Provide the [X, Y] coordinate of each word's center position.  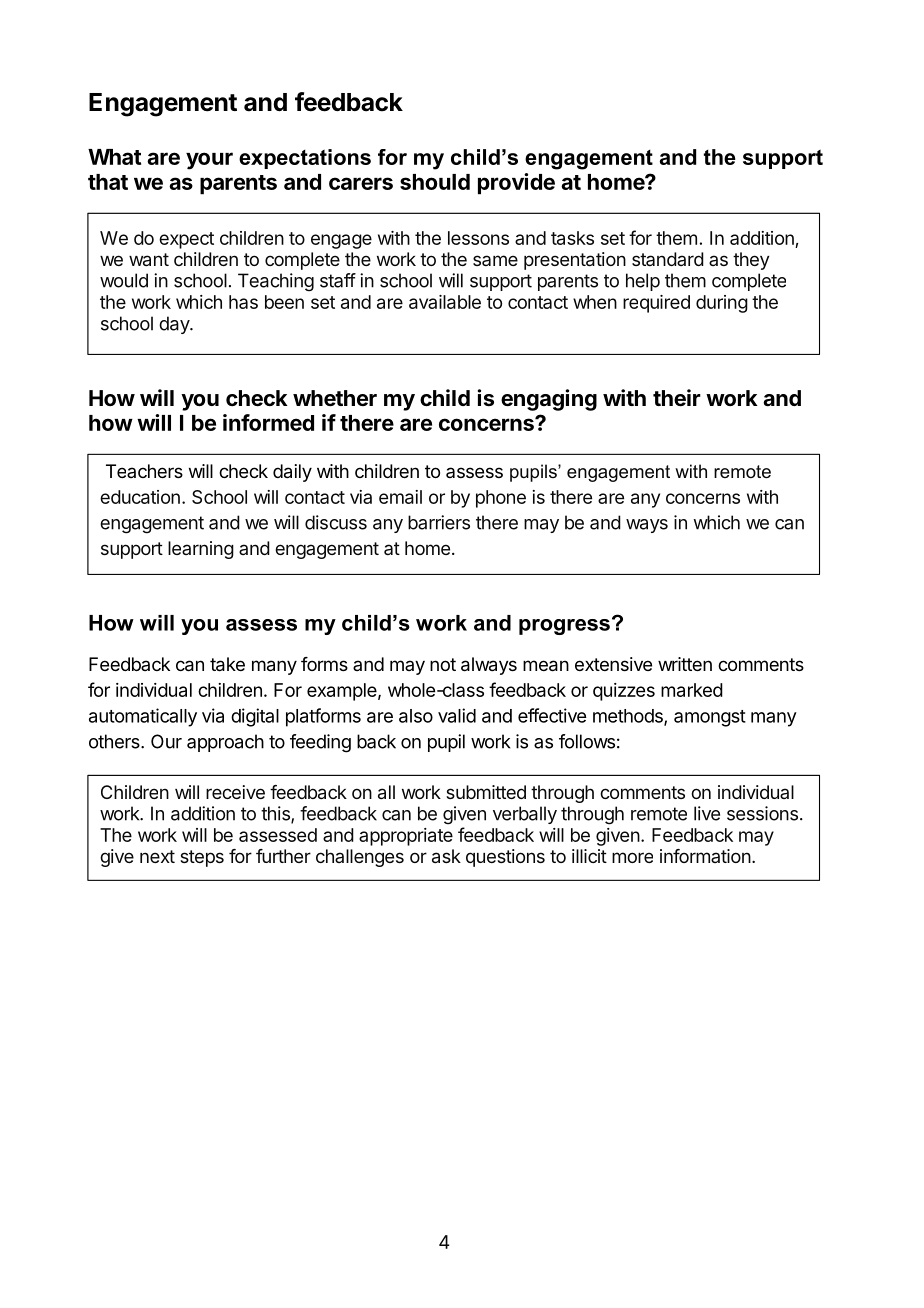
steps [202, 858]
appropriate [406, 837]
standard [668, 259]
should [435, 182]
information [705, 856]
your [209, 161]
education [140, 497]
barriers [439, 522]
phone [501, 499]
